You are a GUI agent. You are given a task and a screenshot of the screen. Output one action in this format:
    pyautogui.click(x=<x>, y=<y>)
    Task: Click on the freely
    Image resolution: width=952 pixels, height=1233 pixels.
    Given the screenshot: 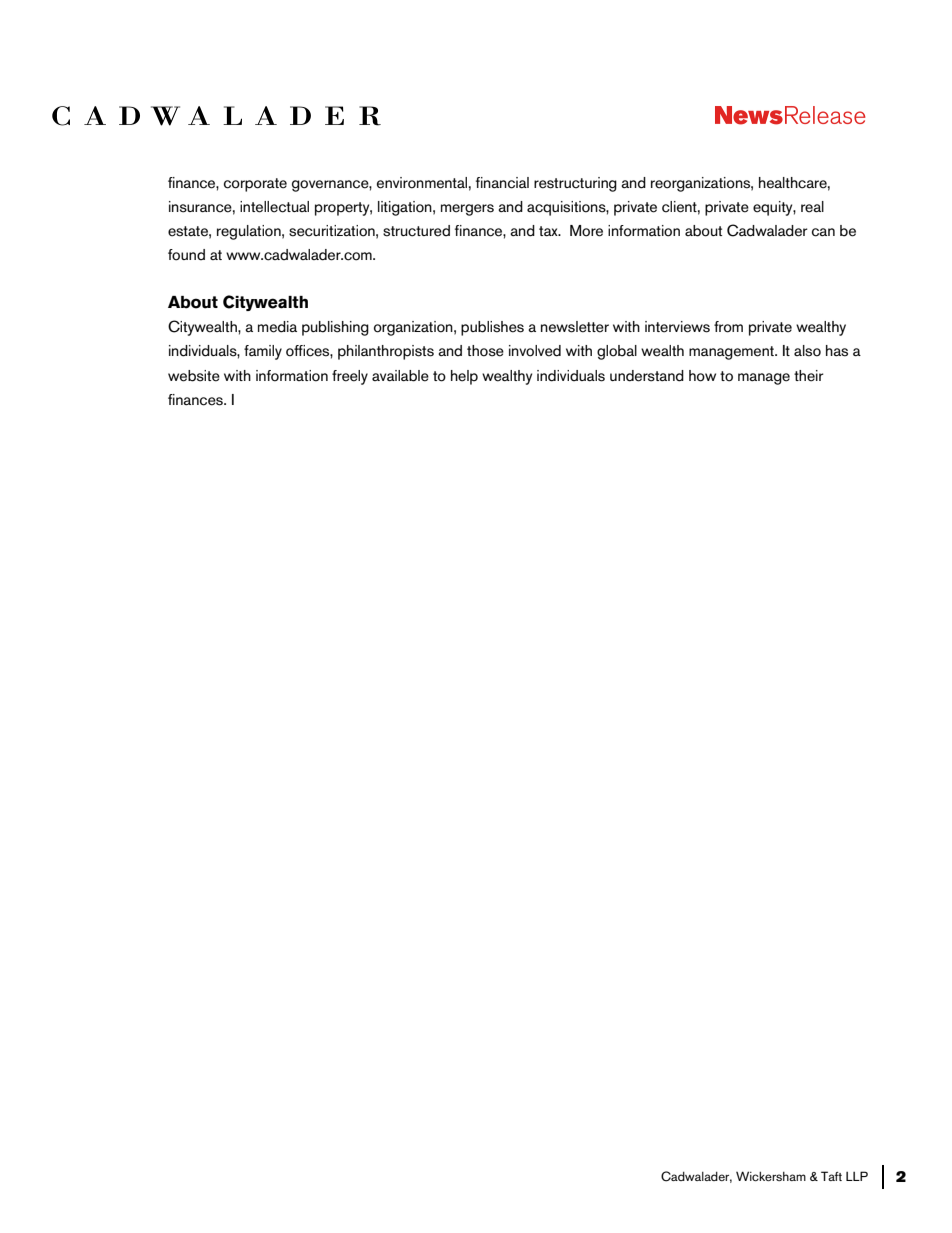 What is the action you would take?
    pyautogui.click(x=350, y=377)
